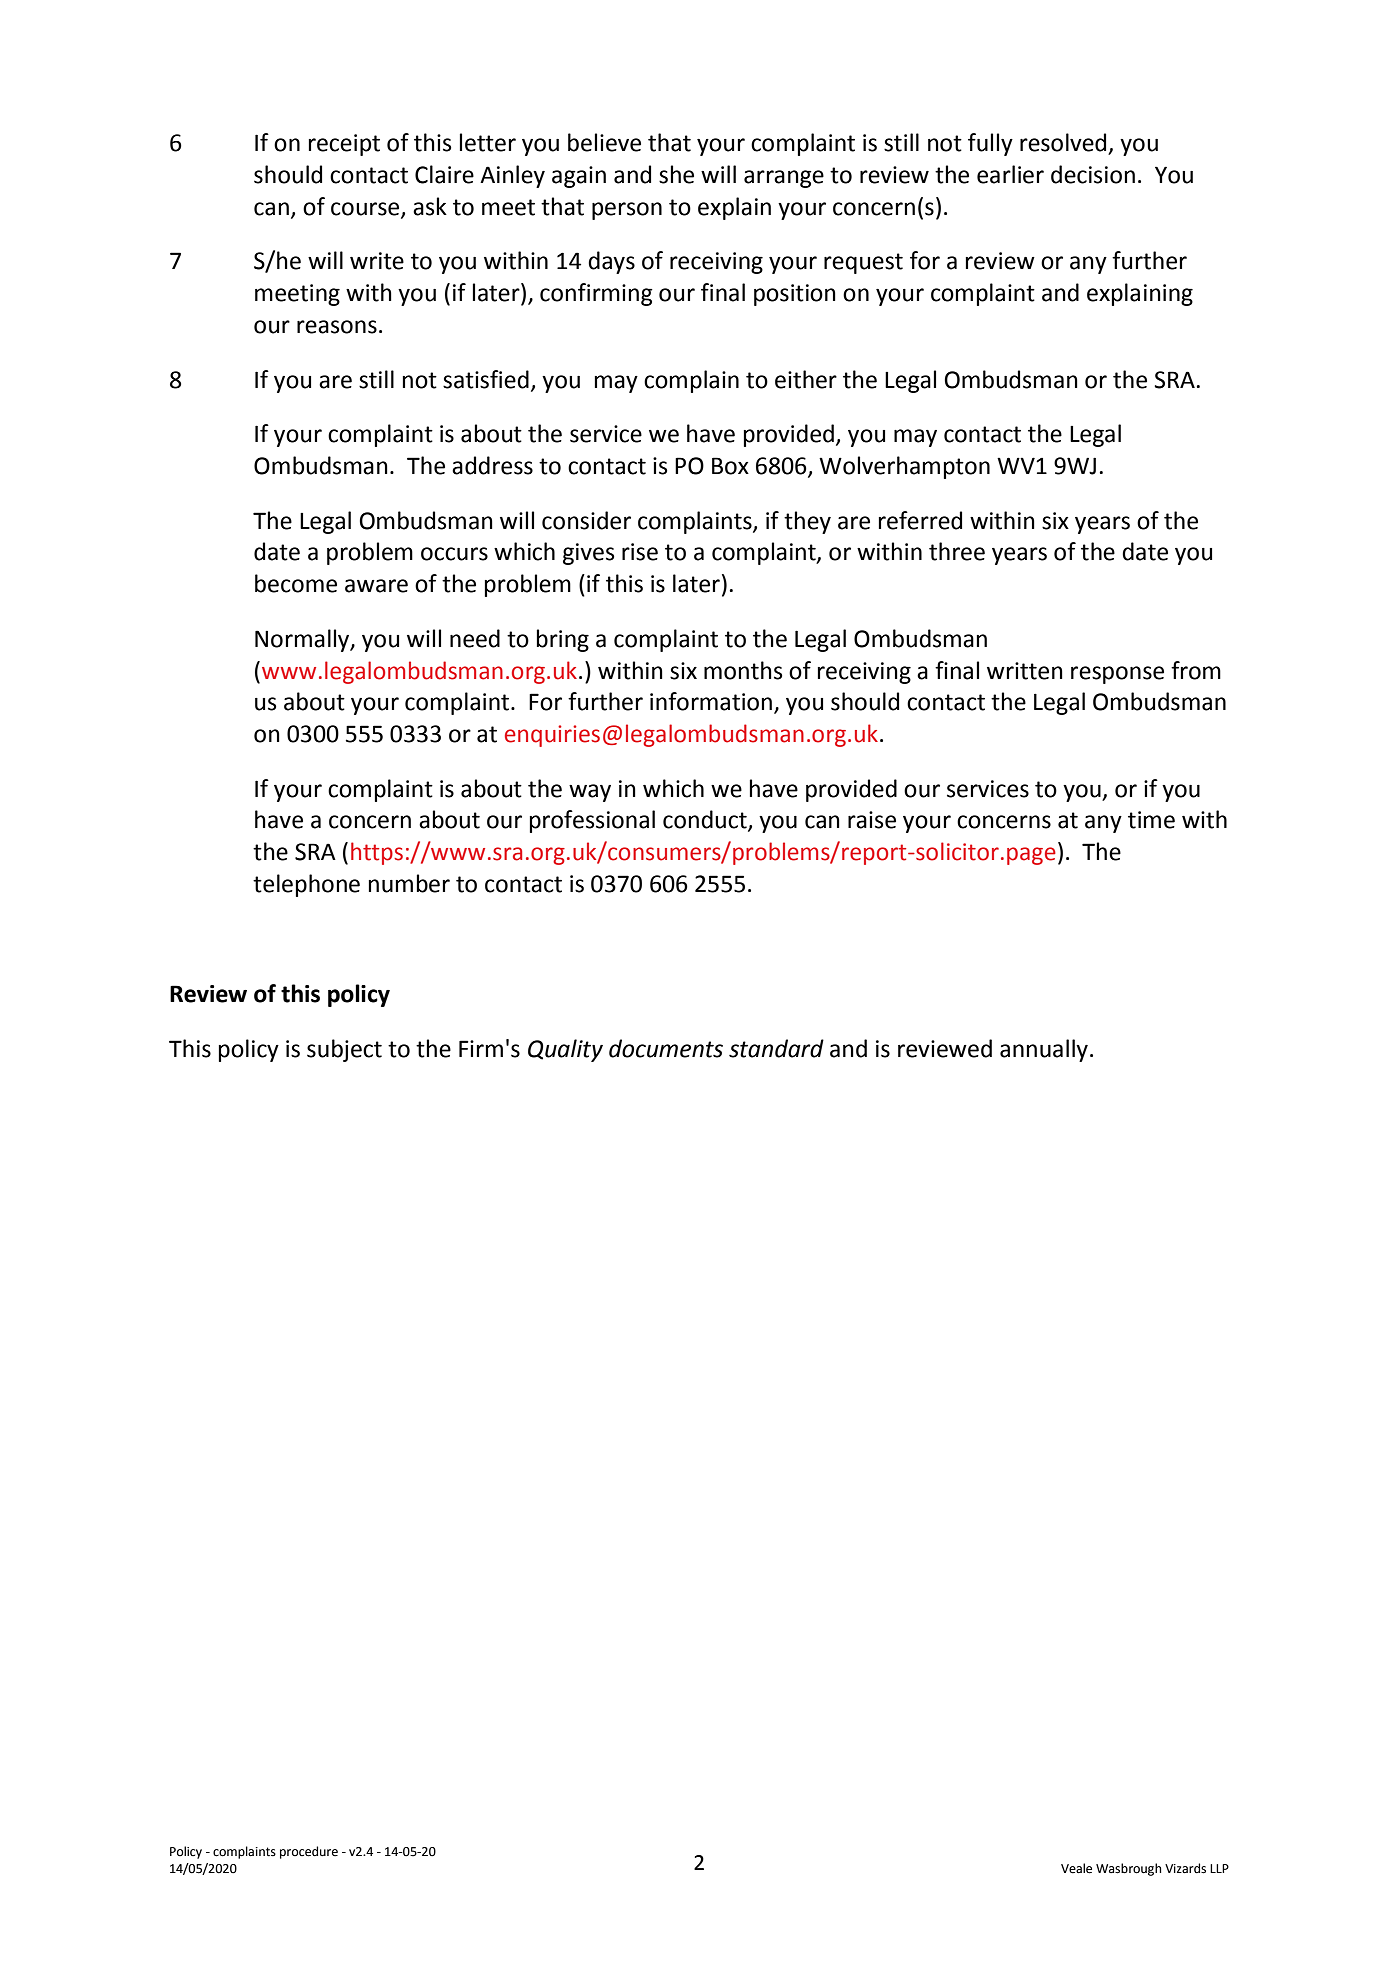 Image resolution: width=1398 pixels, height=1978 pixels. Describe the element at coordinates (784, 179) in the document. I see `arrange` at that location.
